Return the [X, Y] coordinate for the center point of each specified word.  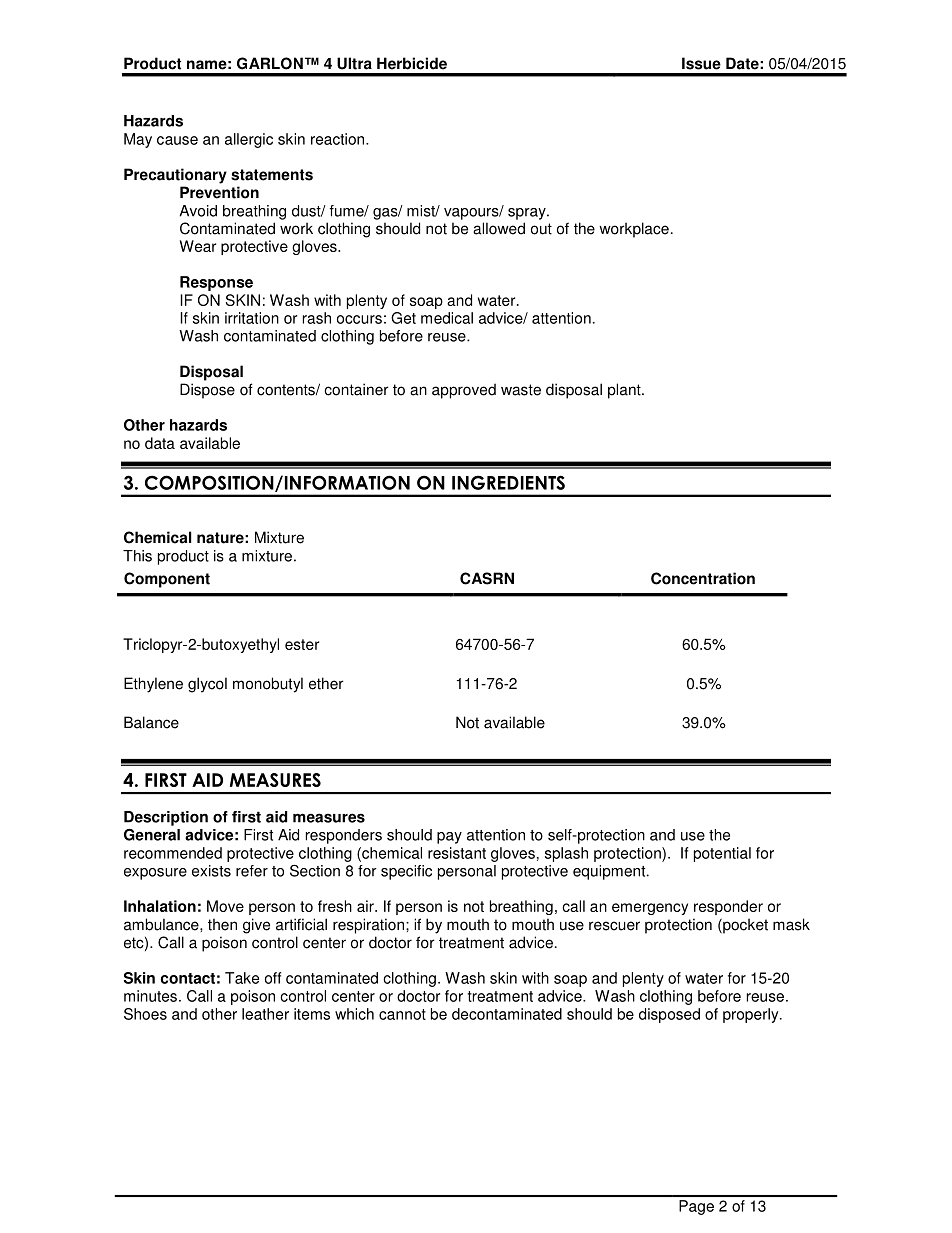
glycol [207, 685]
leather [265, 1014]
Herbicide [412, 63]
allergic [249, 140]
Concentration [703, 578]
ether [326, 683]
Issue [701, 63]
